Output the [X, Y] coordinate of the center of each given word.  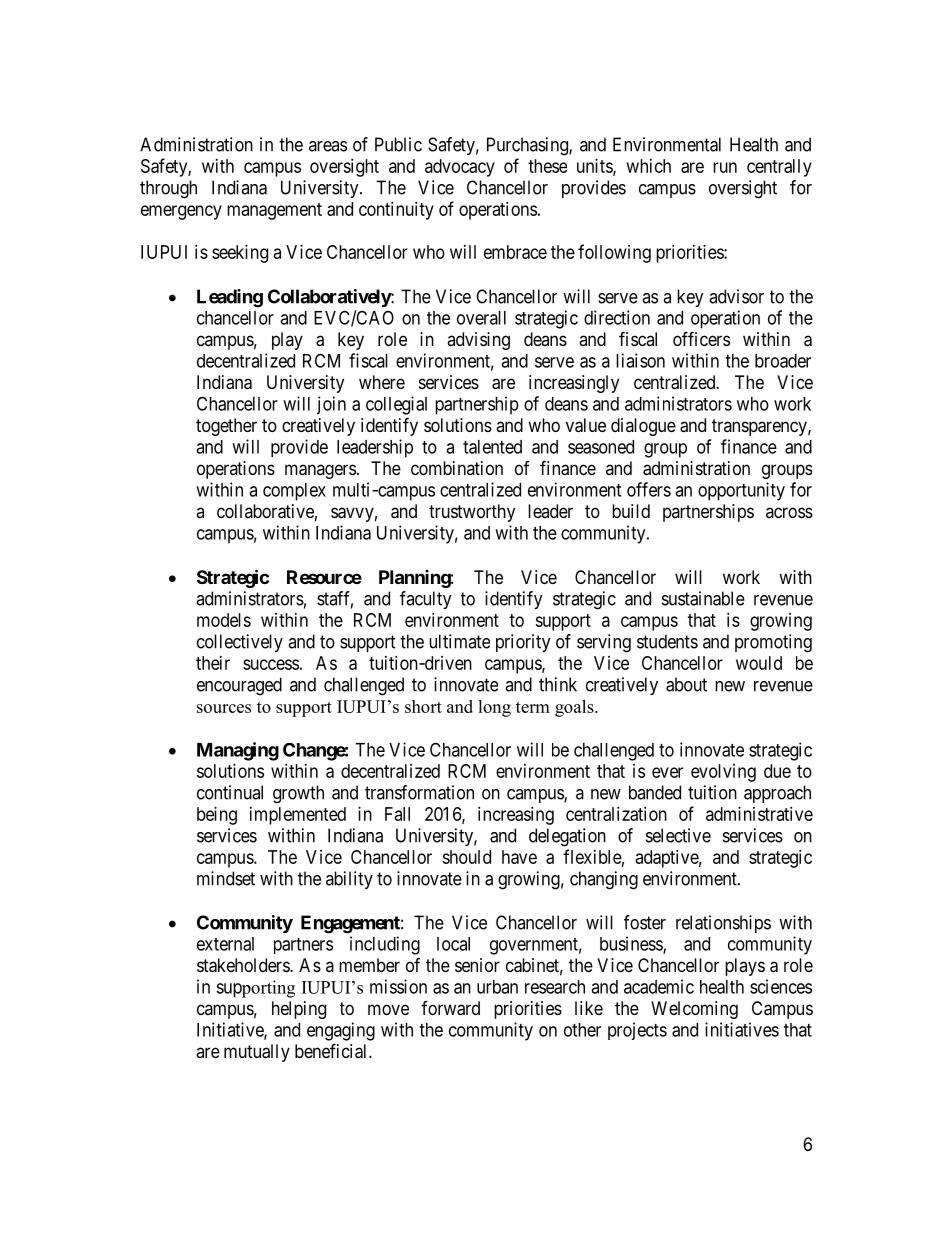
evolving [723, 773]
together [226, 427]
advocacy [460, 168]
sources [224, 708]
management [274, 211]
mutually [257, 1053]
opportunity [741, 491]
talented [492, 447]
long [494, 708]
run [725, 167]
